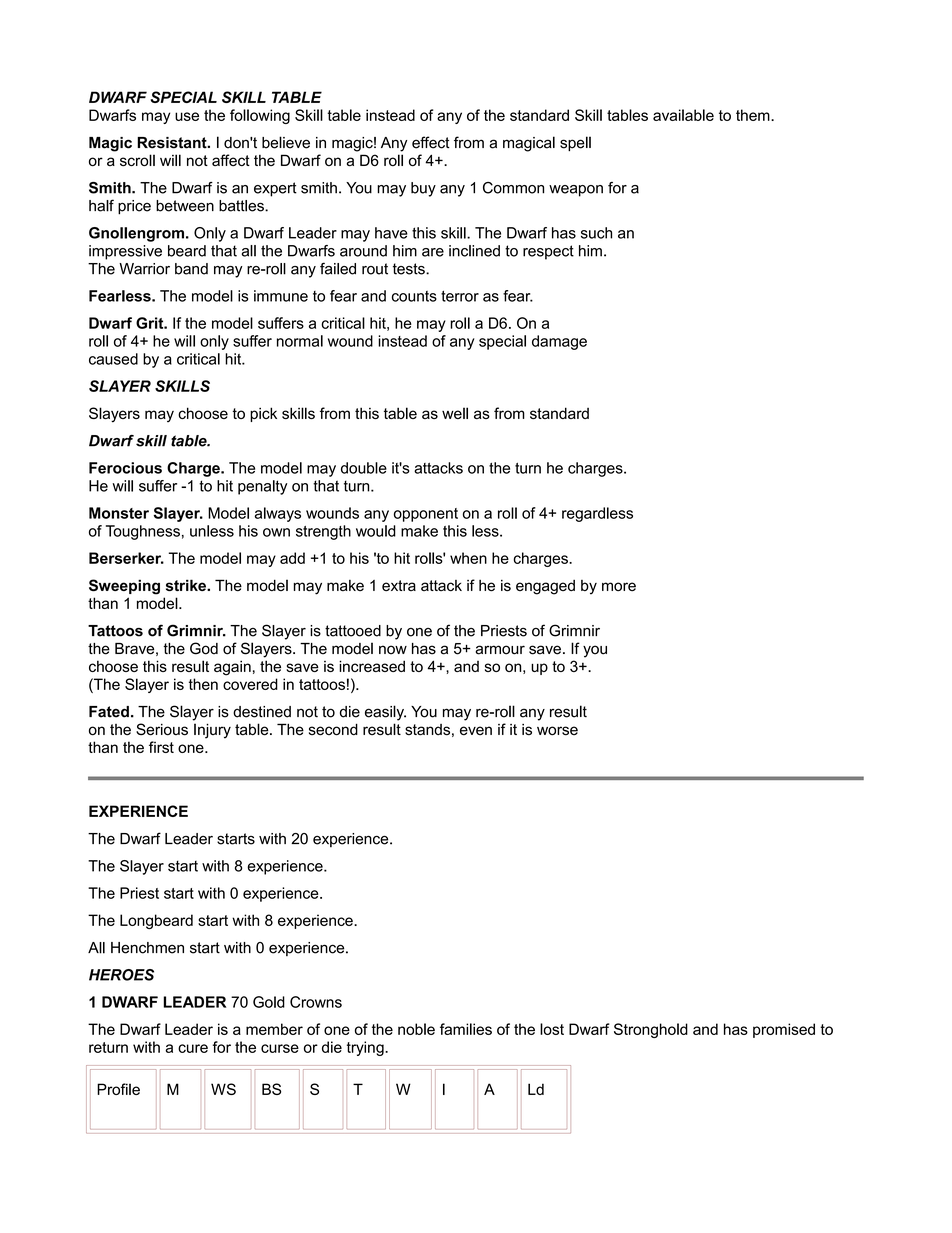  I want to click on affect, so click(231, 160).
